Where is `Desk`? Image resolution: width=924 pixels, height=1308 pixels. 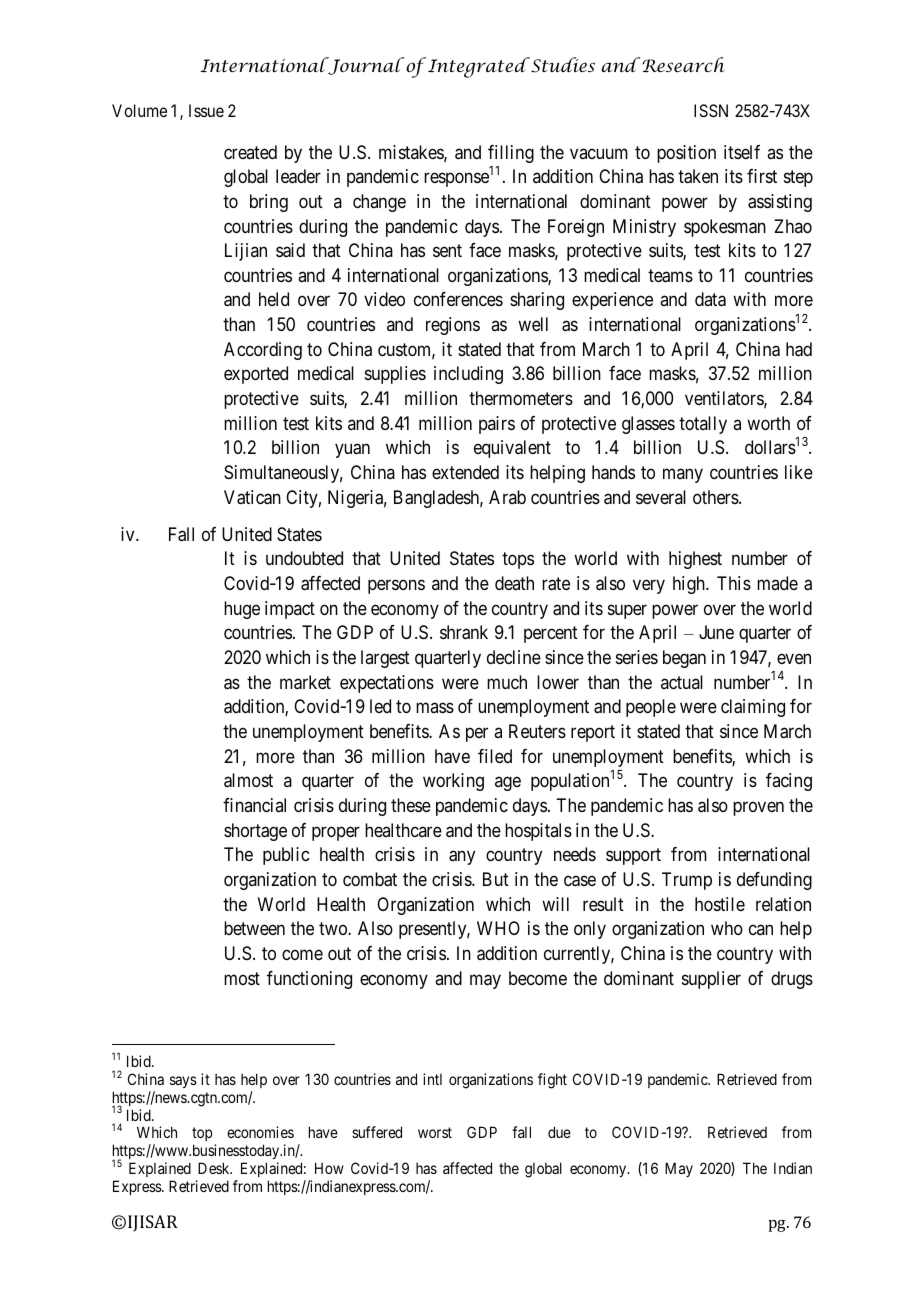 Desk is located at coordinates (215, 1168).
